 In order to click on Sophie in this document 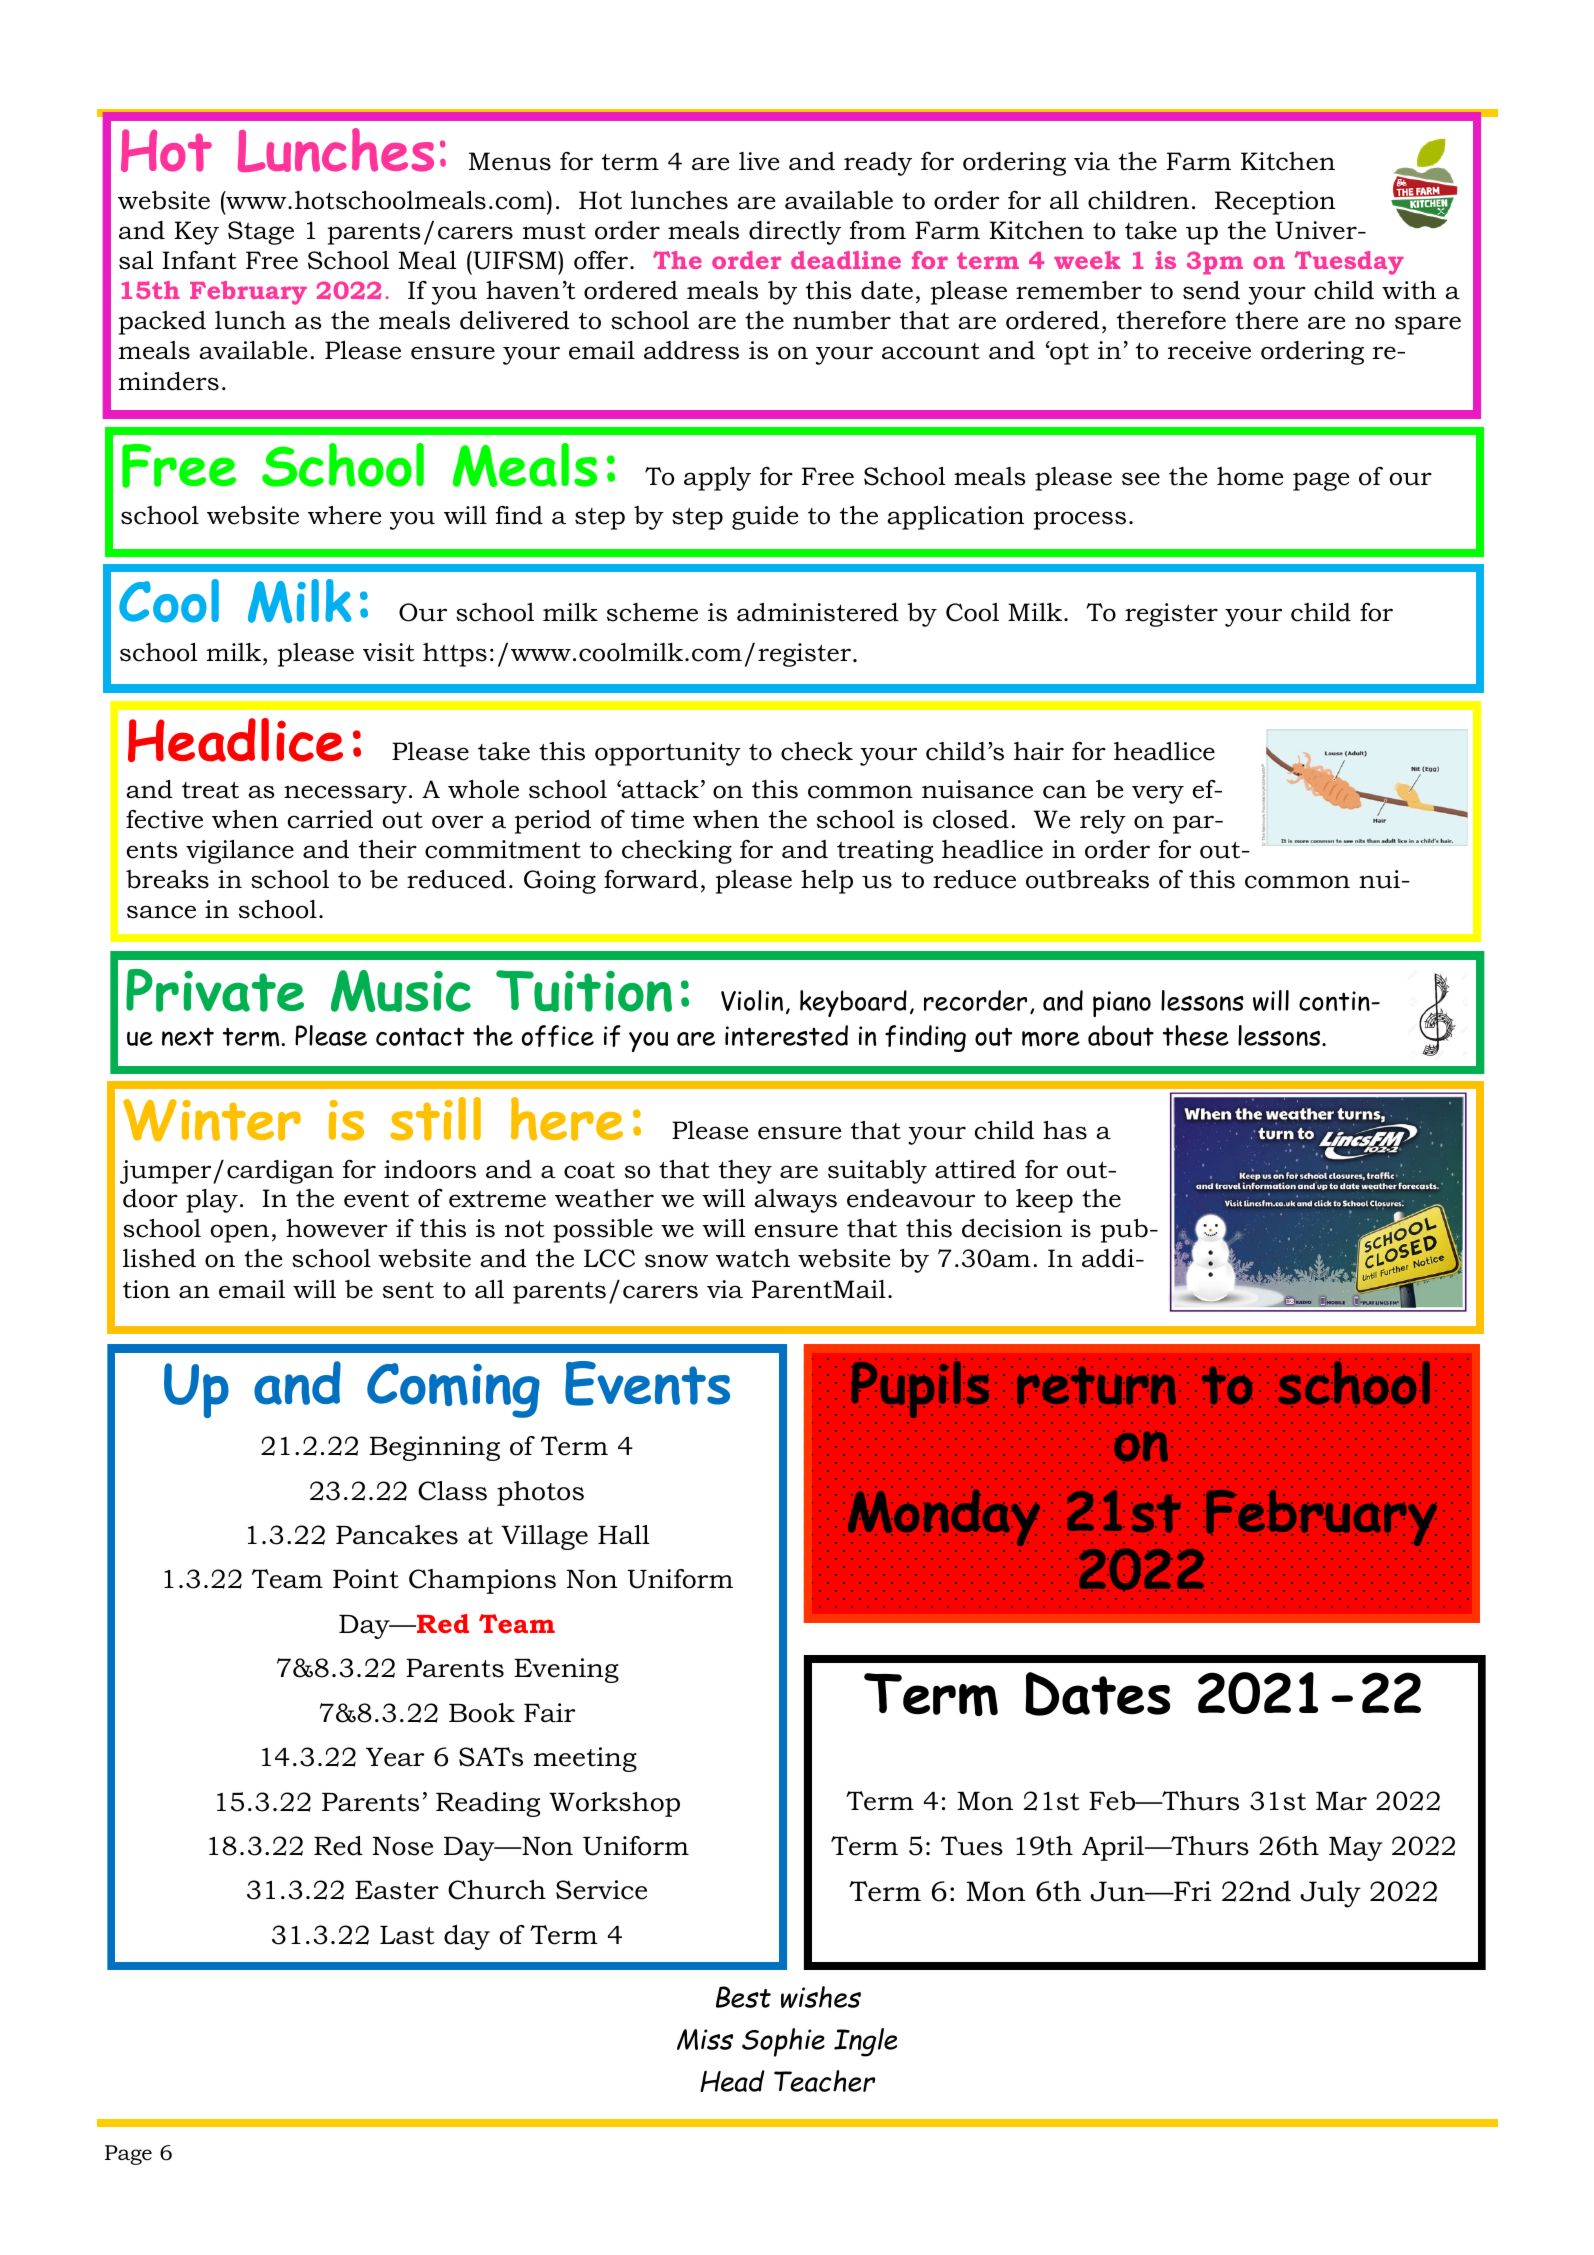, I will do `click(783, 2042)`.
